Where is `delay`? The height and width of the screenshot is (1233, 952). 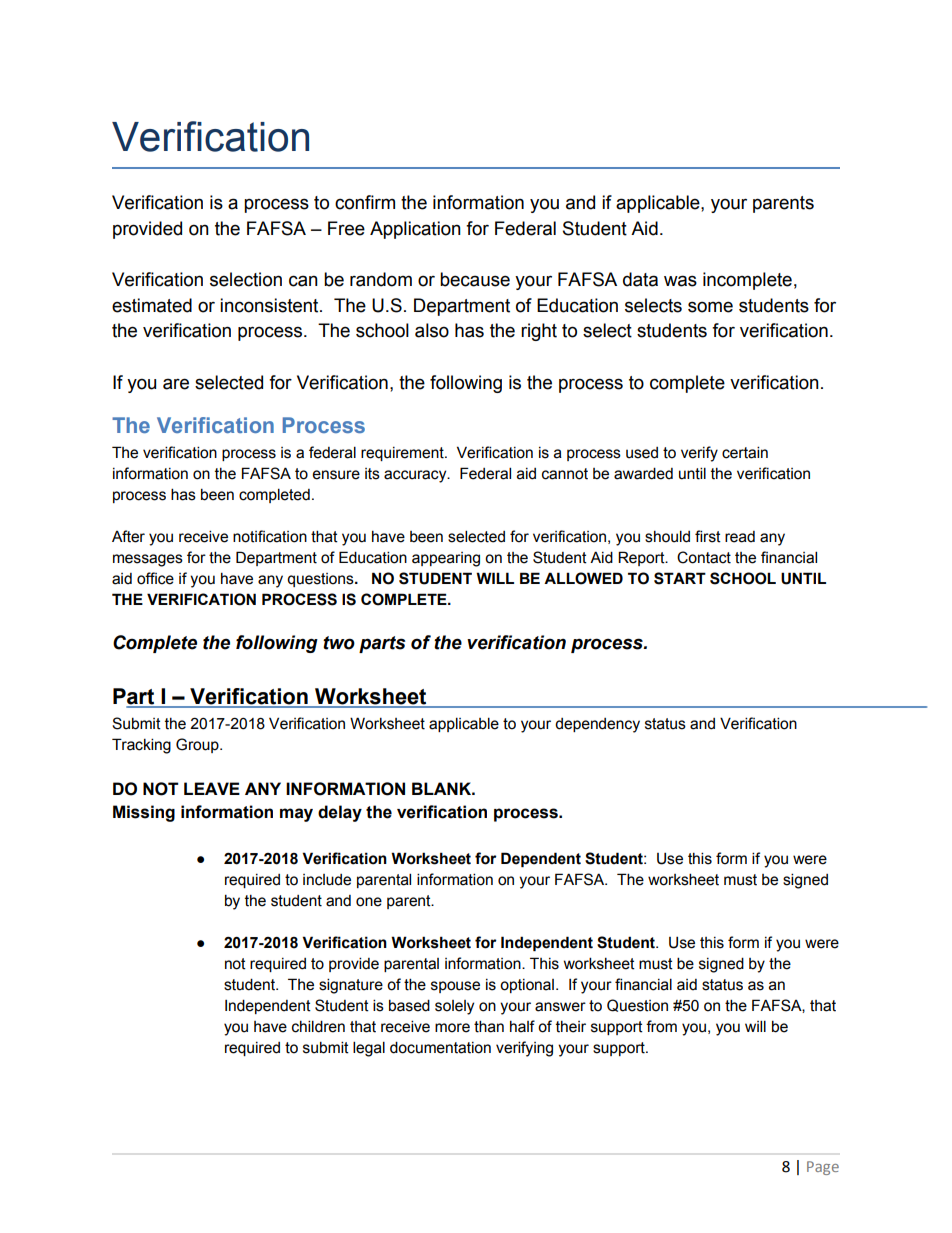 delay is located at coordinates (340, 813).
